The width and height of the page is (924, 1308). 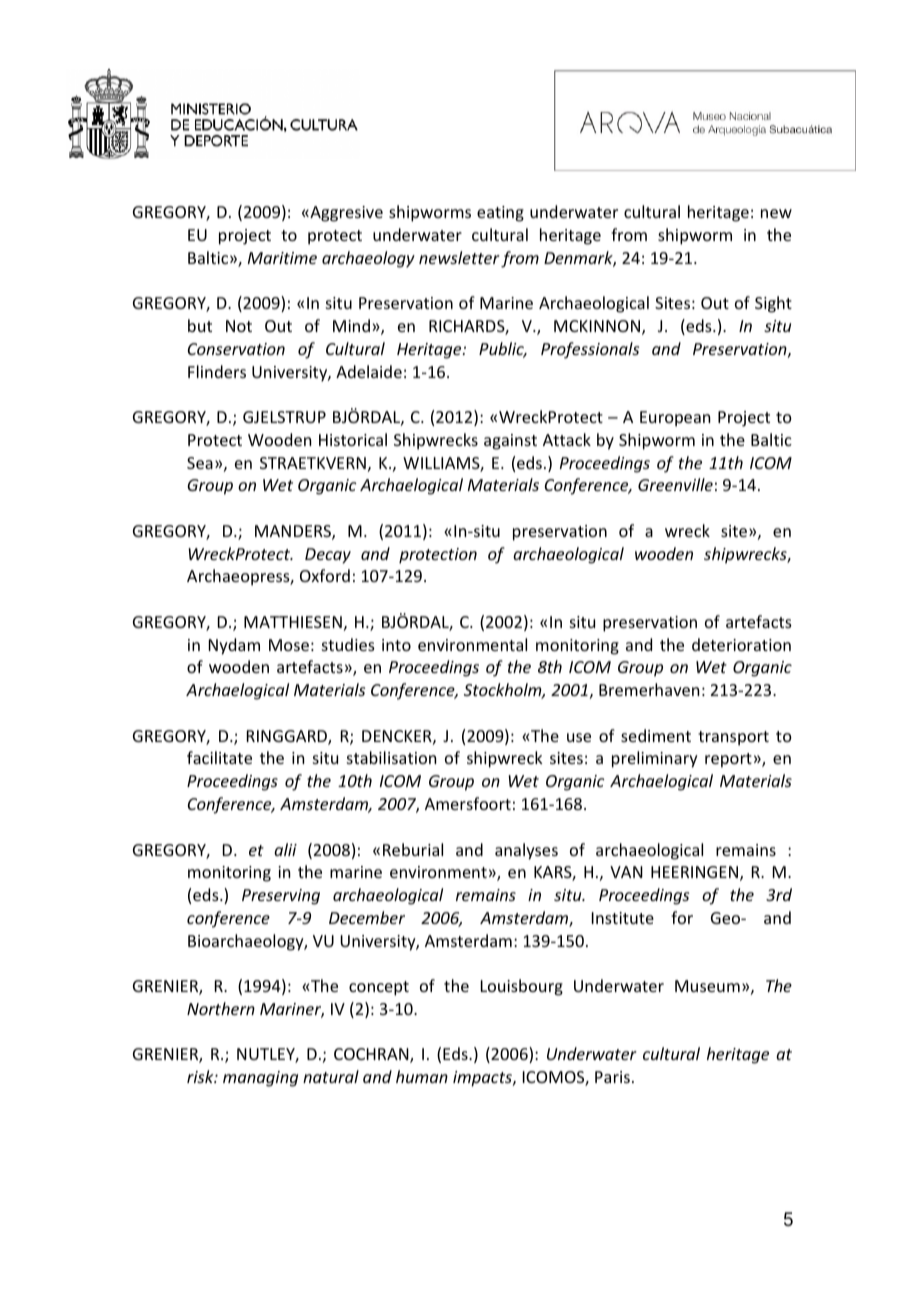 What do you see at coordinates (728, 760) in the page?
I see `report` at bounding box center [728, 760].
